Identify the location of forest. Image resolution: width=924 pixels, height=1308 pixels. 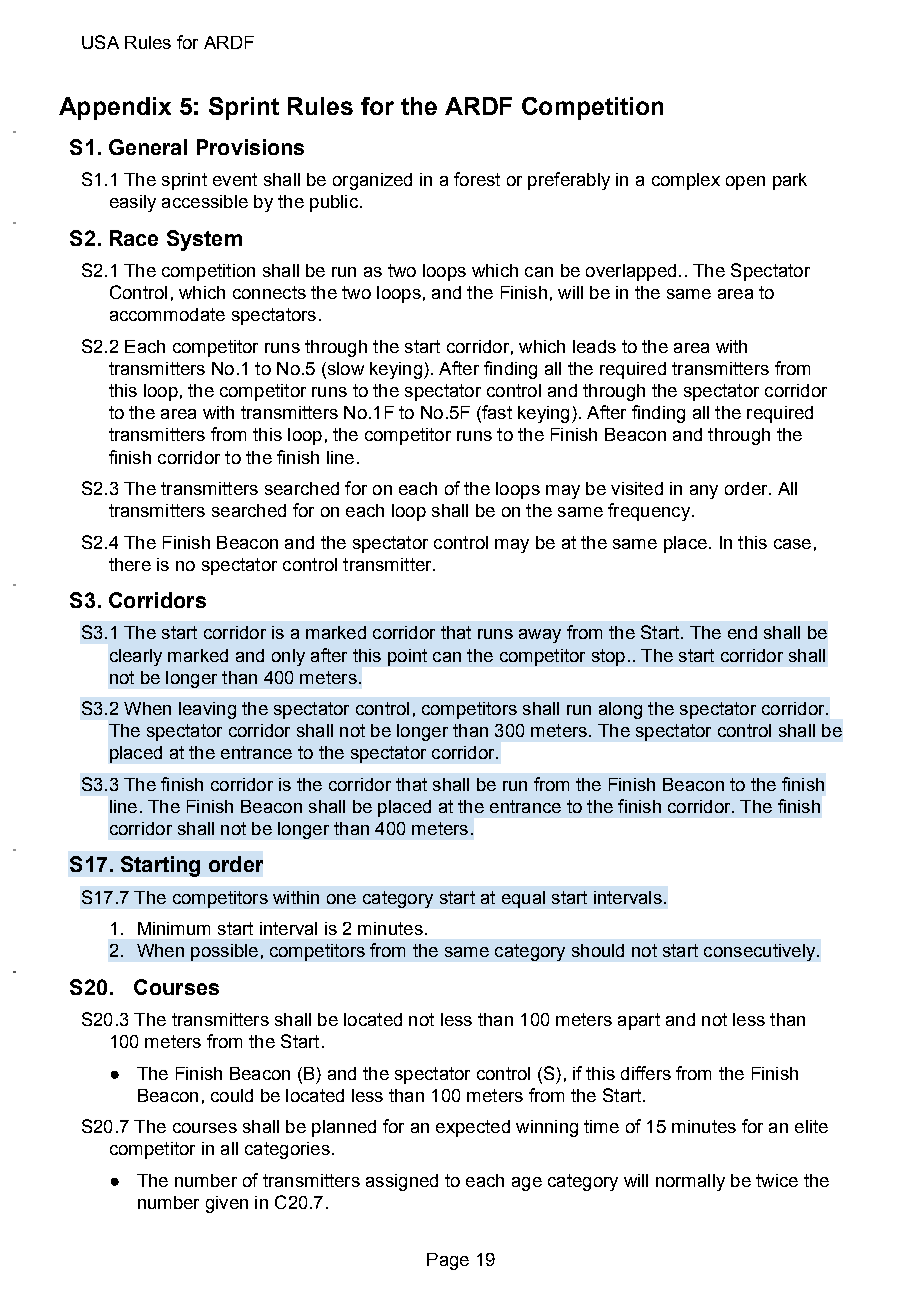
(477, 179).
